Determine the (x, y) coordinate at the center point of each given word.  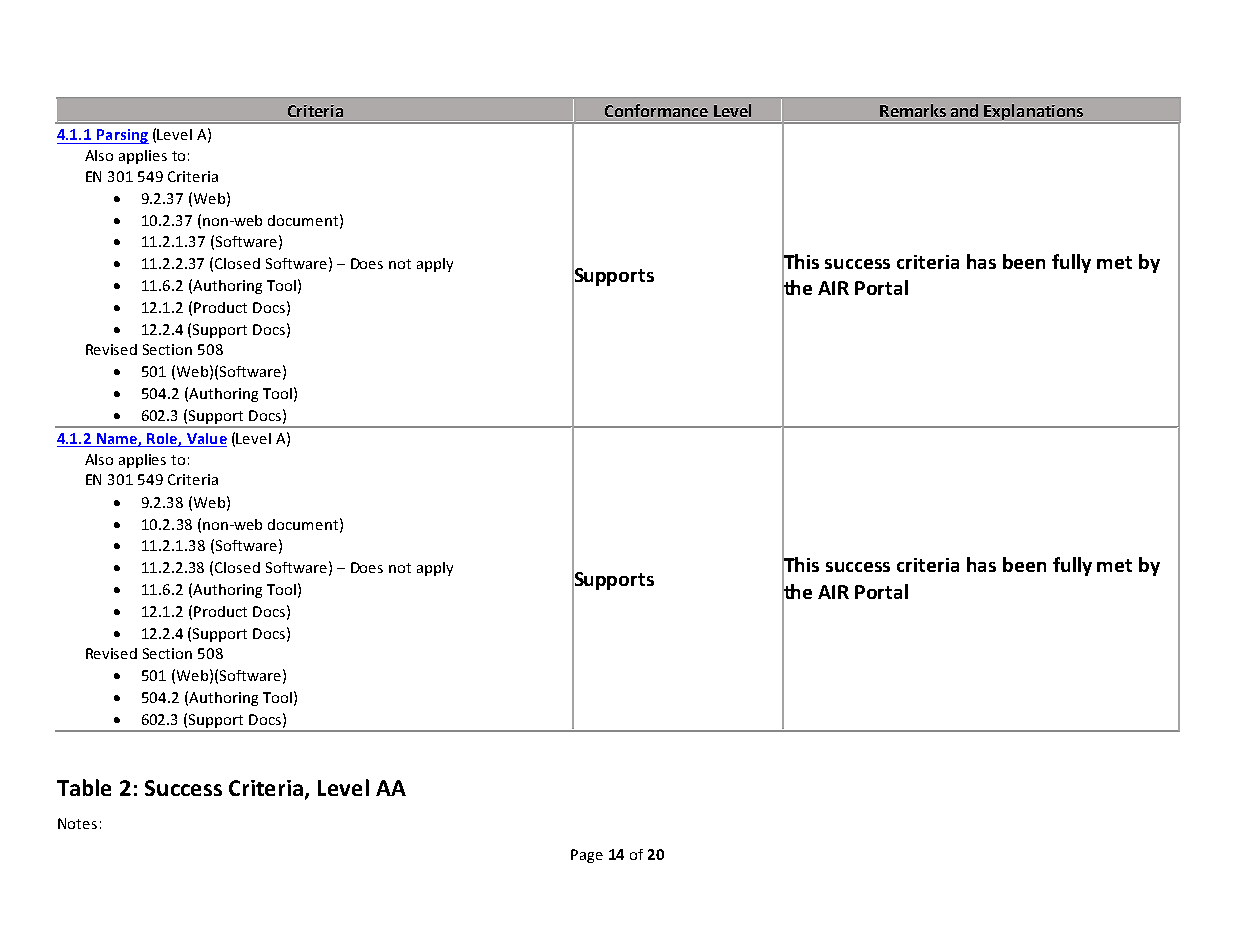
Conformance (656, 110)
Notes (77, 823)
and (964, 110)
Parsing (122, 136)
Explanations (1034, 113)
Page (587, 856)
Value (207, 438)
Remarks (913, 110)
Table (84, 787)
